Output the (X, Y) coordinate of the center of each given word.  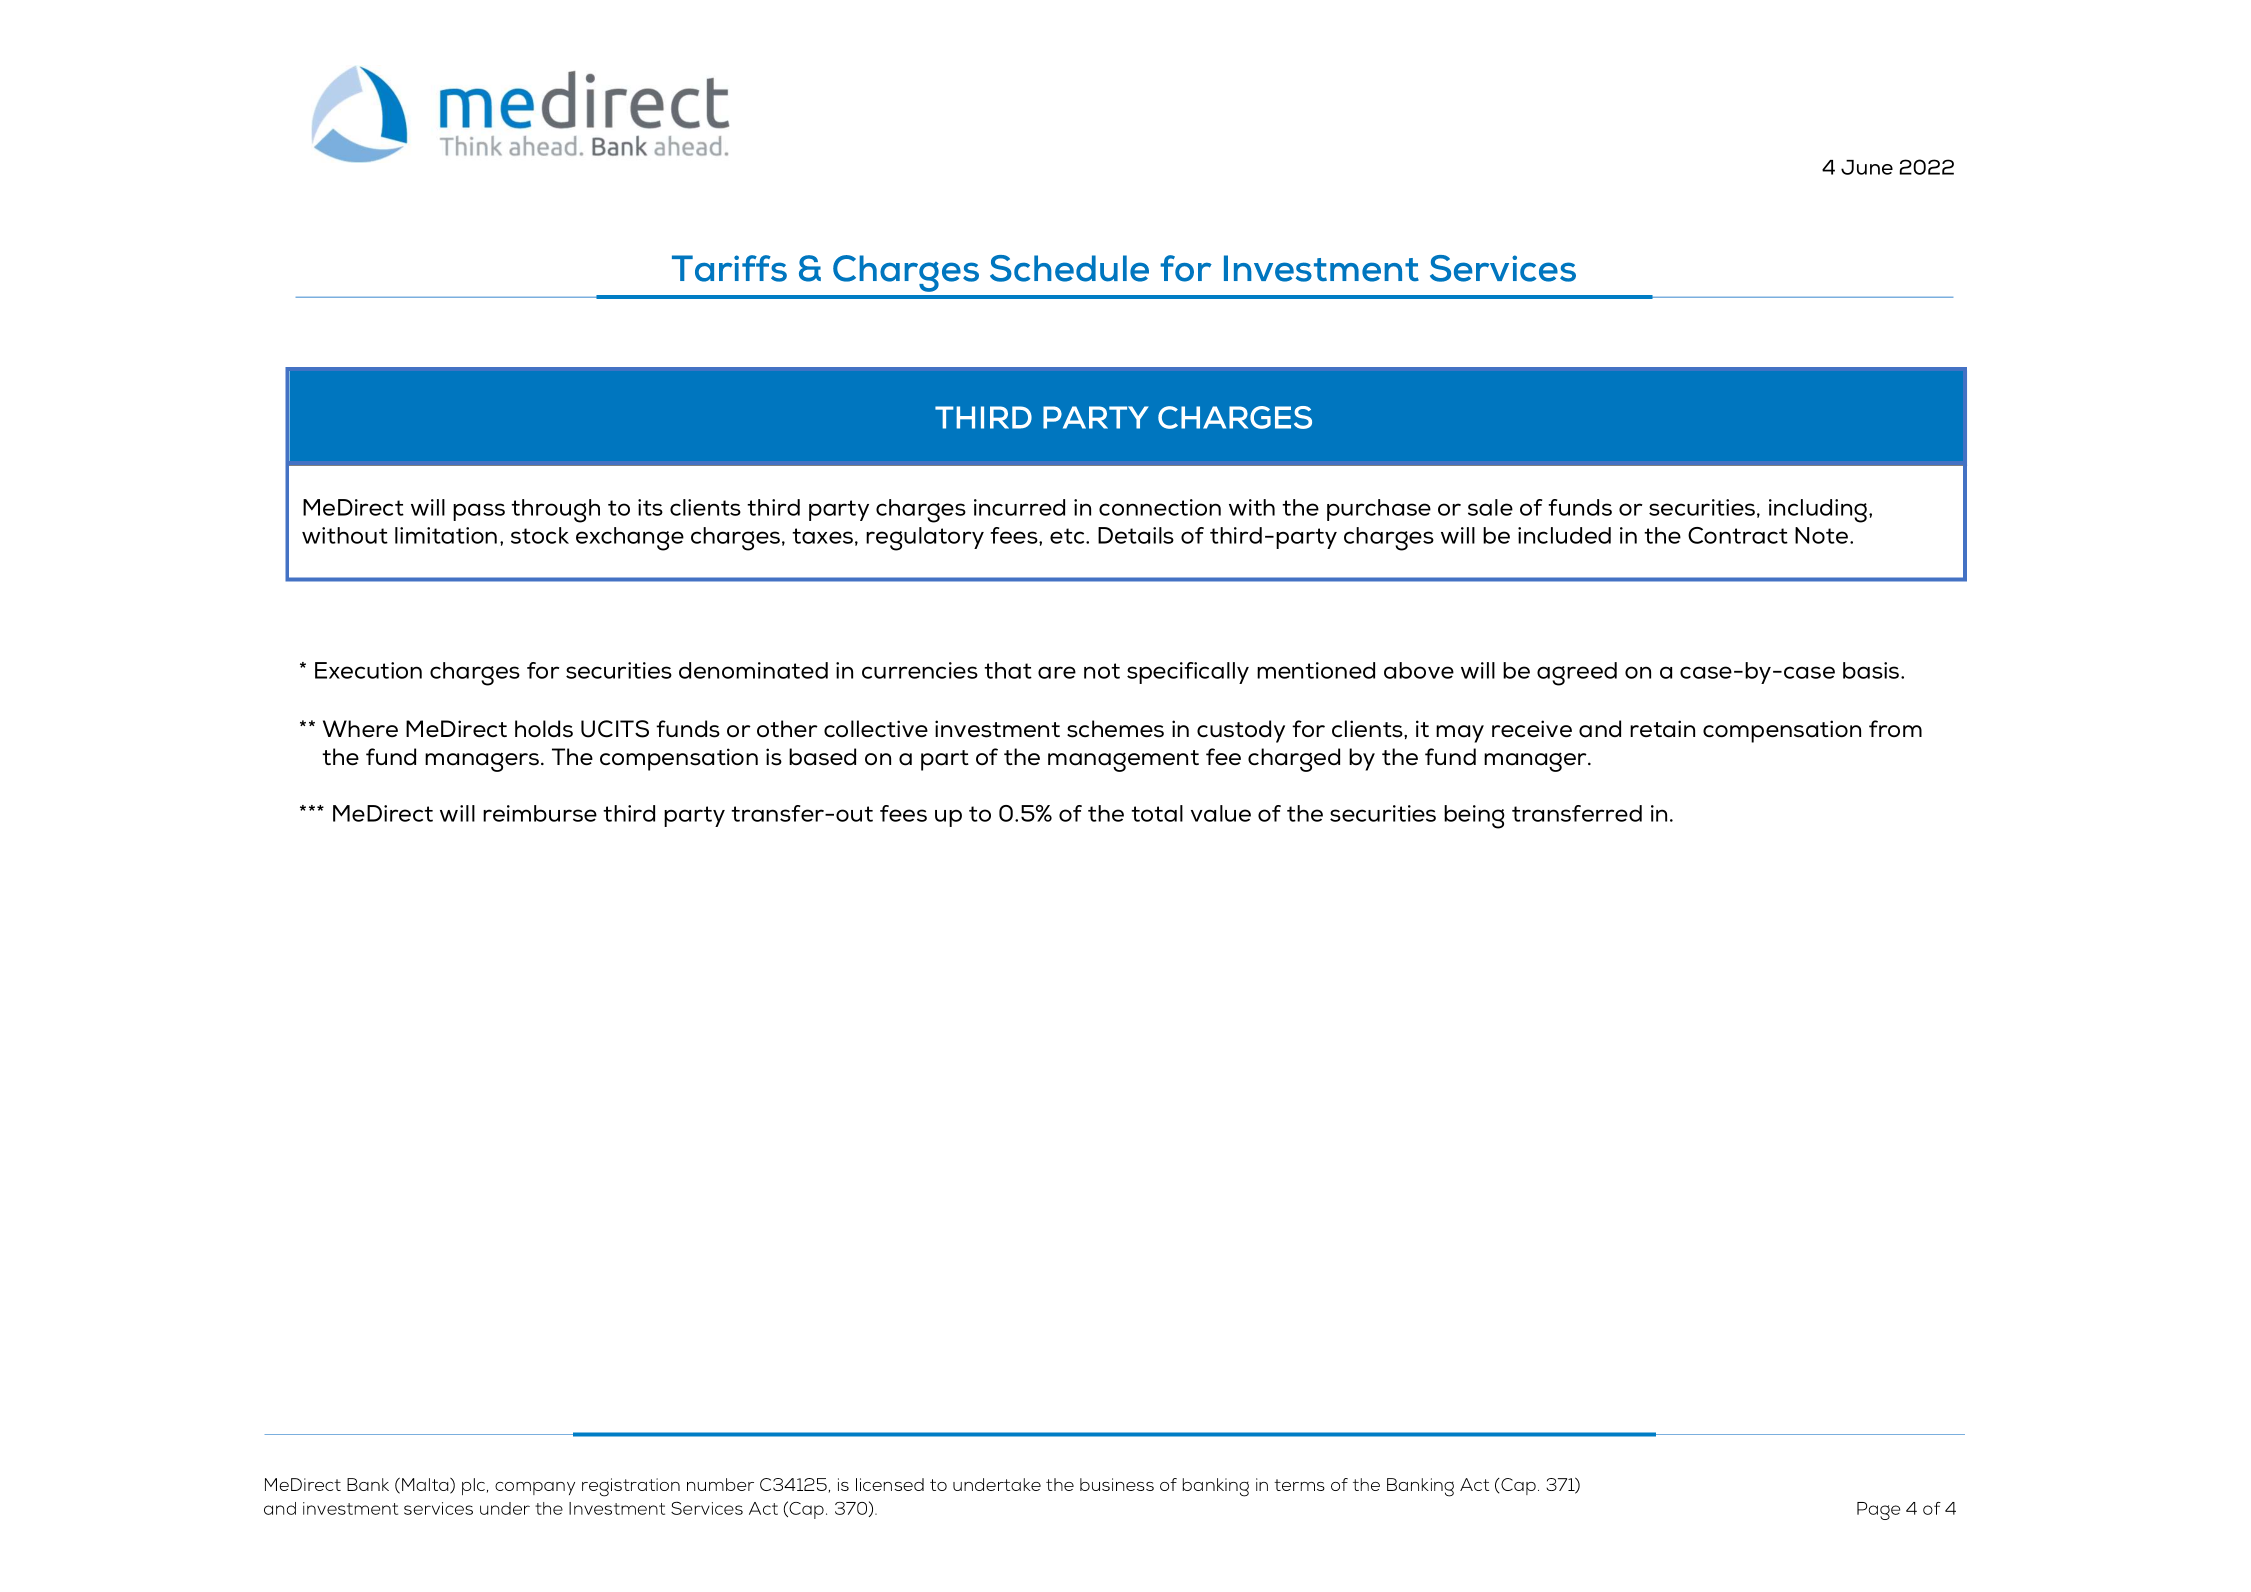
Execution (368, 670)
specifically (1188, 673)
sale (1490, 507)
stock (540, 535)
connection (1160, 507)
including (1818, 511)
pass (479, 512)
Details (1136, 535)
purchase (1379, 510)
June (1867, 167)
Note (1823, 535)
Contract (1738, 535)
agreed (1577, 674)
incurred (1019, 507)
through (555, 511)
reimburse (540, 813)
